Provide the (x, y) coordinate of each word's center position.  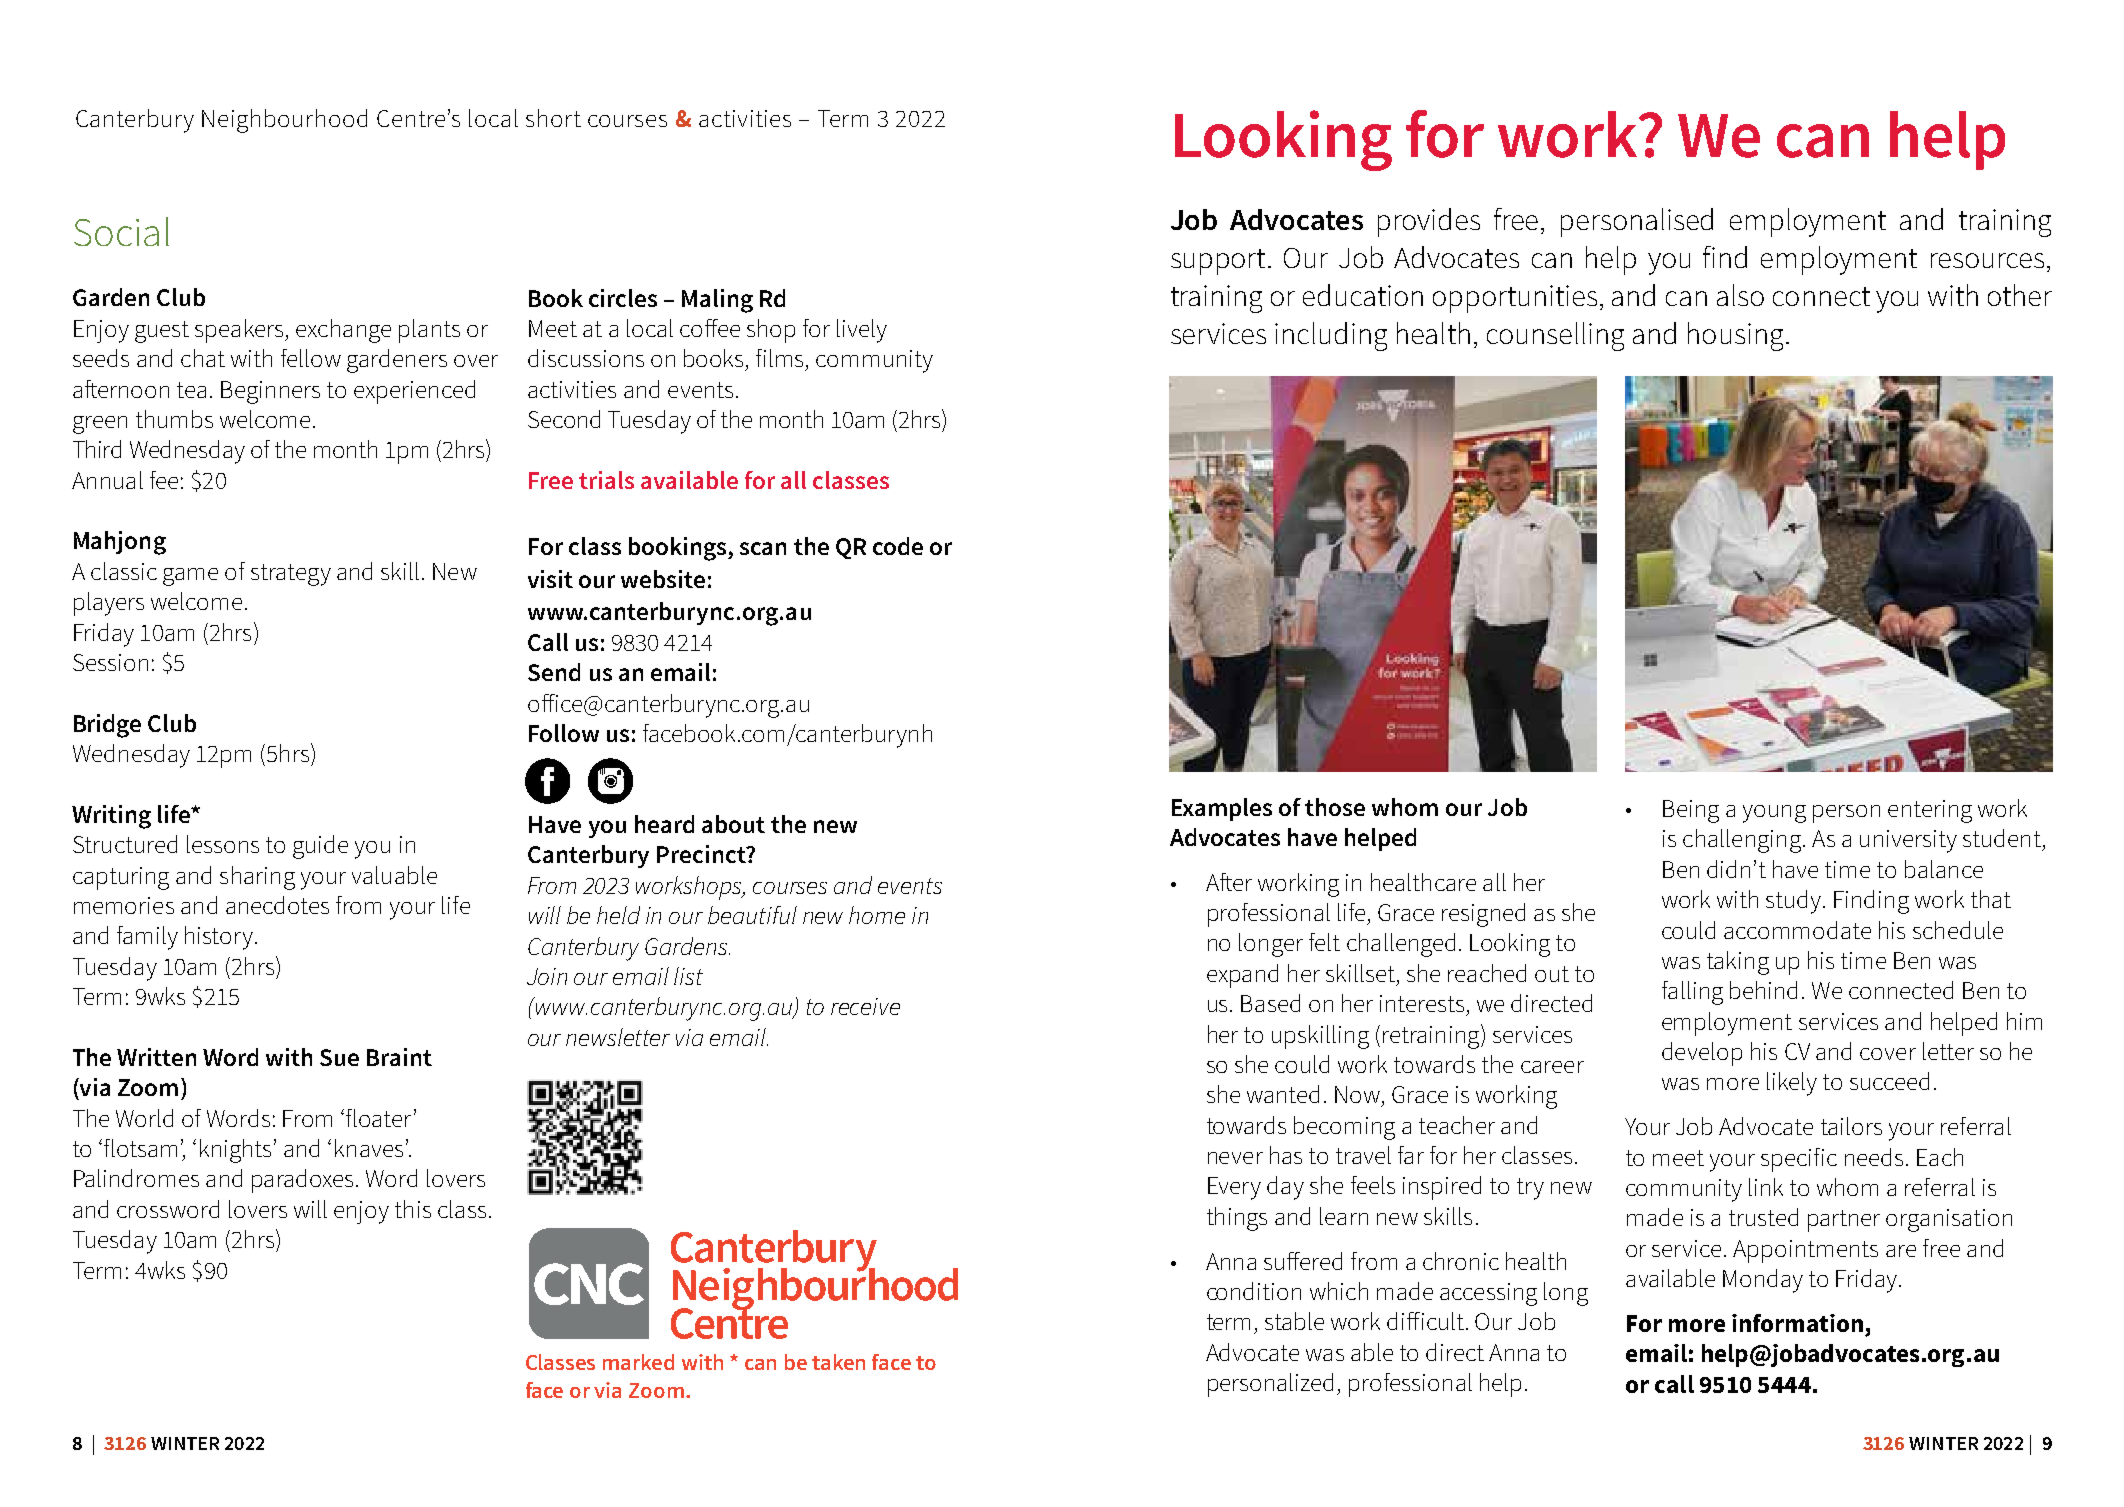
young (1774, 814)
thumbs (174, 419)
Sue (339, 1057)
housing (1735, 336)
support (1220, 262)
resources (1987, 260)
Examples (1222, 809)
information (1797, 1323)
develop (1702, 1054)
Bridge (107, 726)
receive (865, 1006)
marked (638, 1362)
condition (1254, 1291)
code (898, 546)
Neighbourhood (284, 121)
